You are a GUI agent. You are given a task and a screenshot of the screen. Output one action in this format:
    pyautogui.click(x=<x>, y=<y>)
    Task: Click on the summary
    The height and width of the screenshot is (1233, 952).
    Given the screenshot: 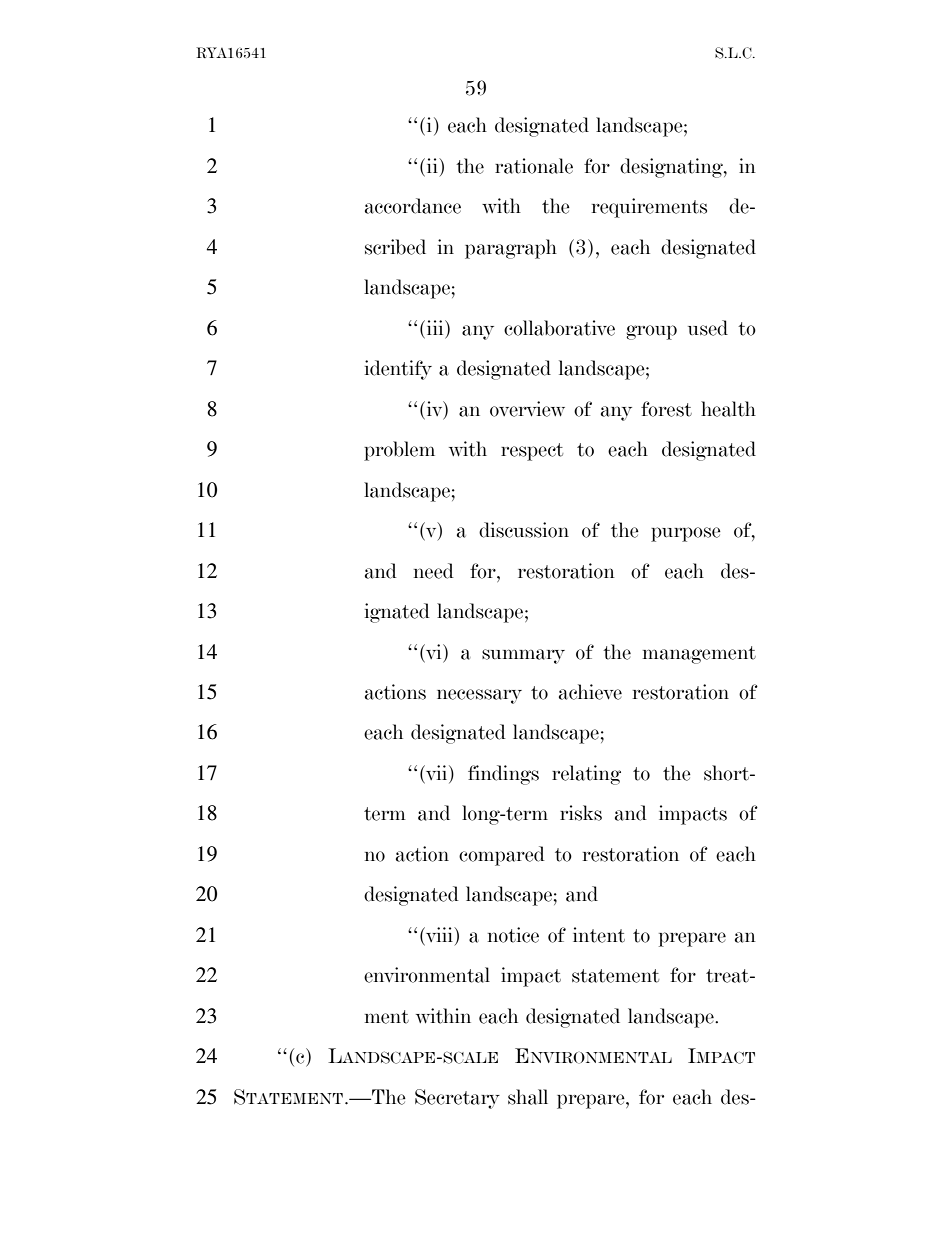 What is the action you would take?
    pyautogui.click(x=523, y=656)
